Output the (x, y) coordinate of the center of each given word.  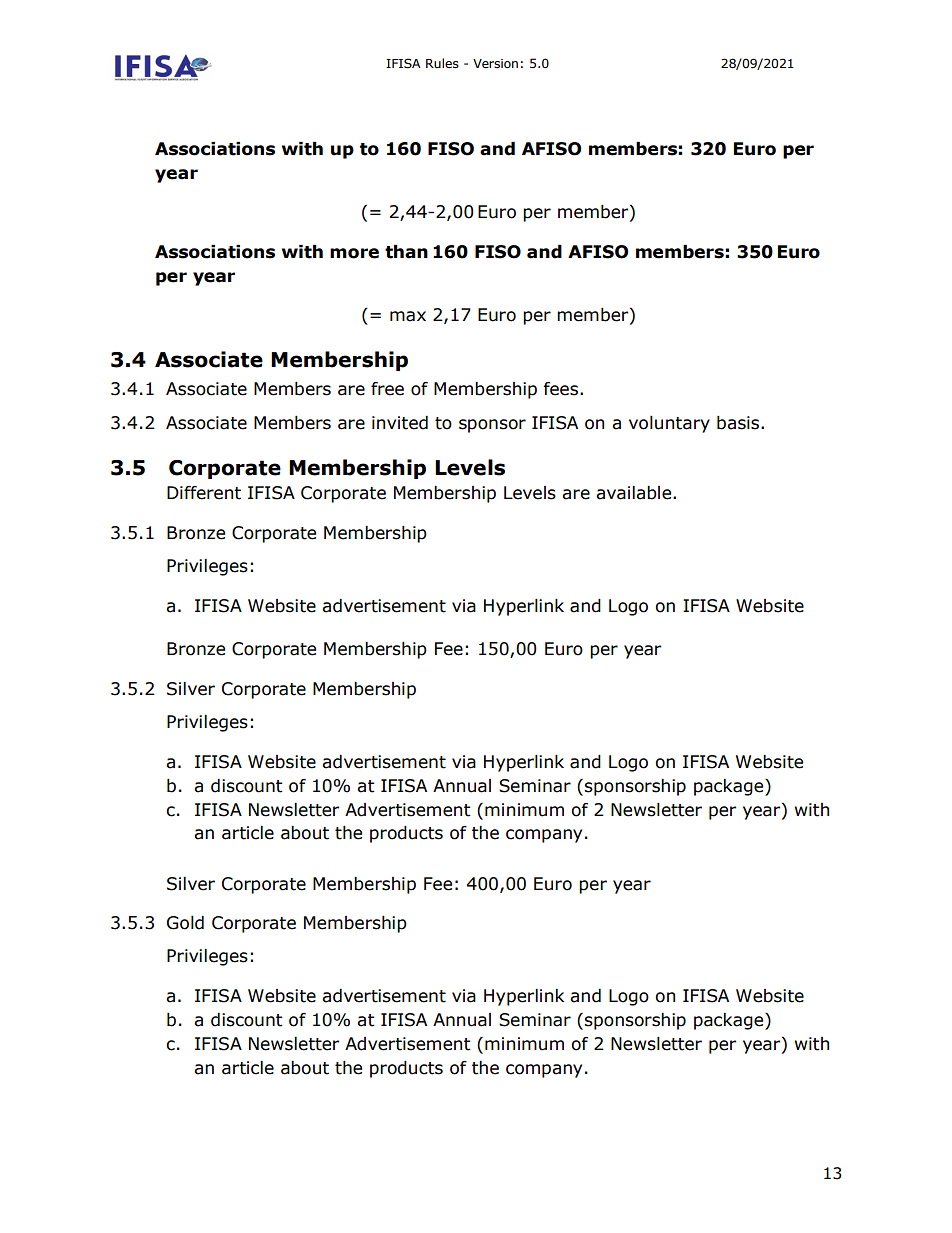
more (354, 253)
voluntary (669, 424)
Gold (185, 923)
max (408, 316)
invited (400, 423)
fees (560, 389)
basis (739, 423)
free (387, 389)
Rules (442, 63)
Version (495, 63)
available (635, 493)
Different (204, 493)
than (406, 252)
